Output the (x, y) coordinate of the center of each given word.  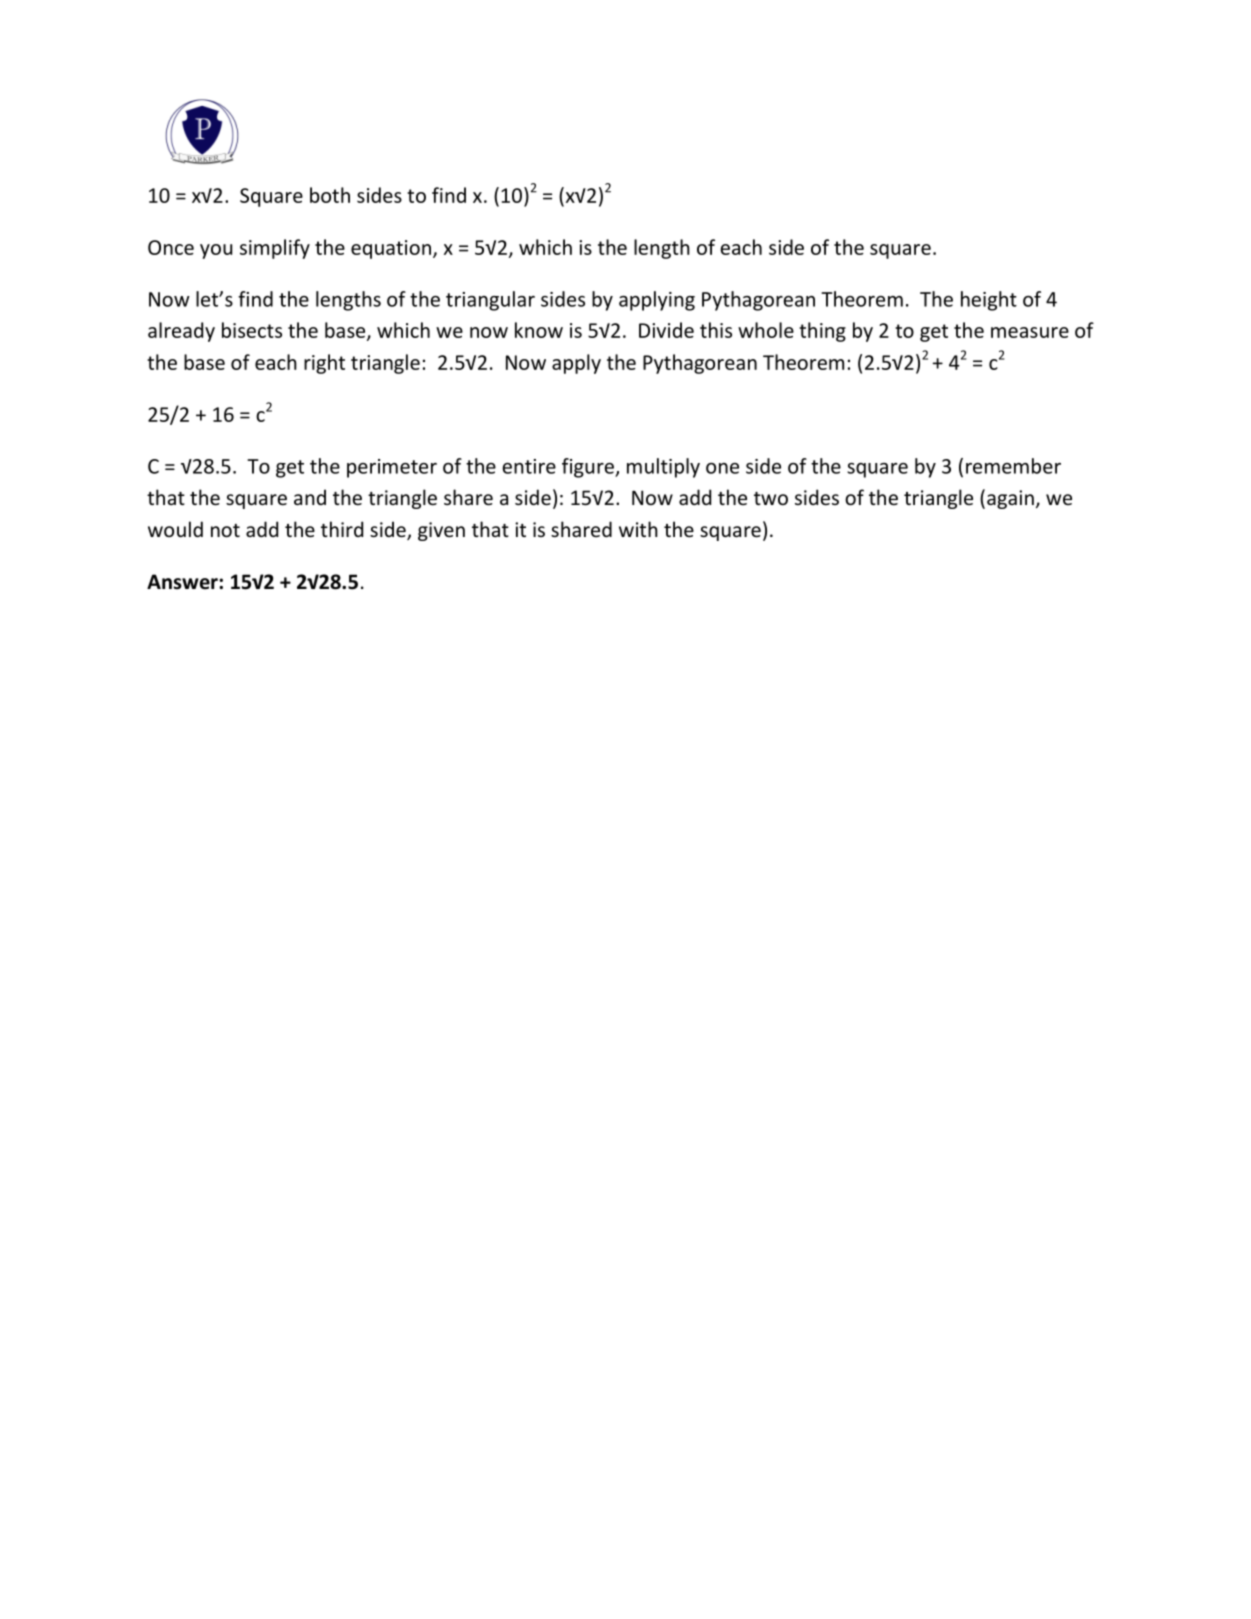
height (989, 301)
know (539, 330)
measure (1030, 332)
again (1010, 499)
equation (391, 249)
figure (589, 468)
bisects (252, 330)
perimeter (392, 468)
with (638, 529)
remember (1013, 466)
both (330, 195)
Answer (183, 582)
